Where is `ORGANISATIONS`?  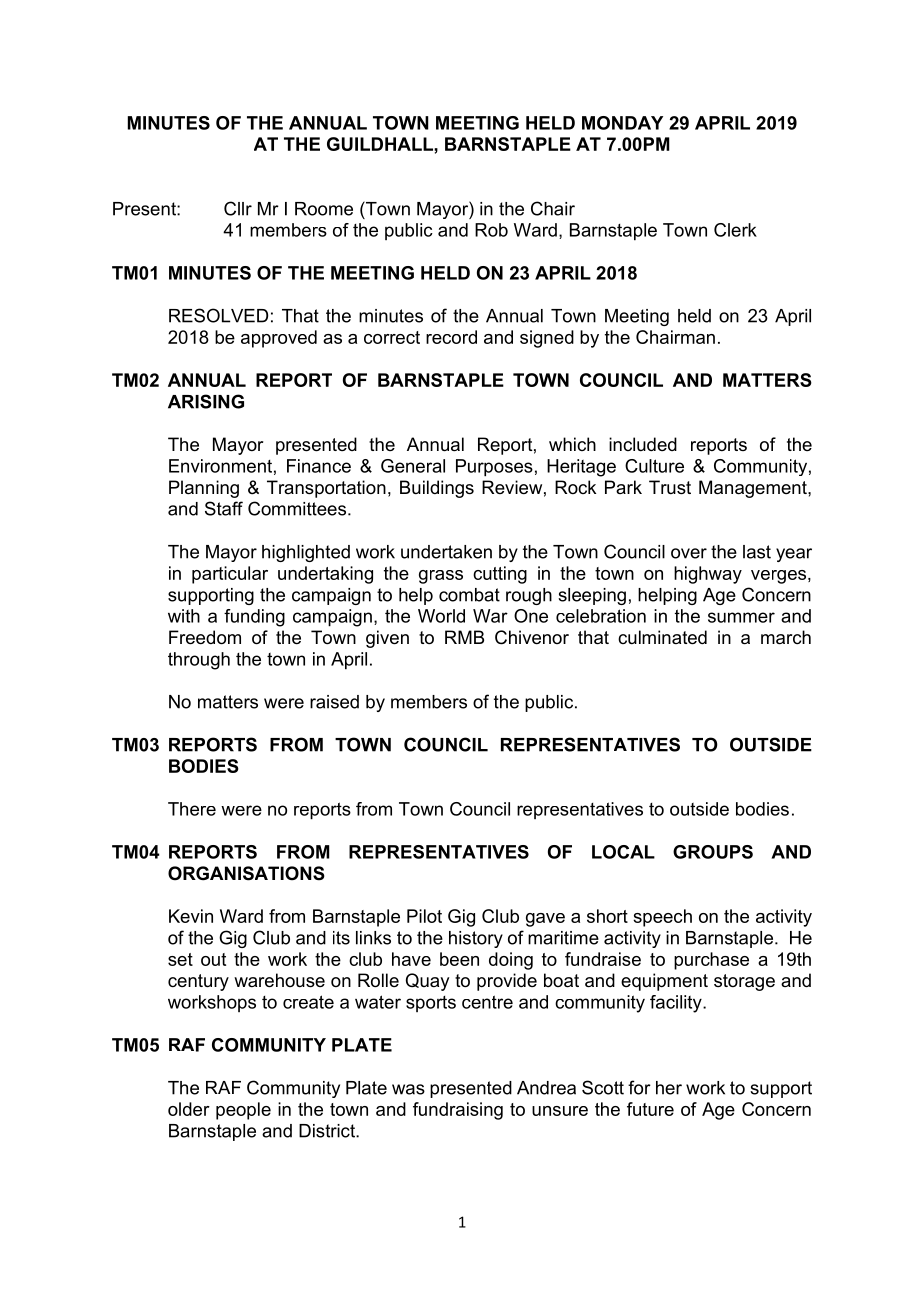 ORGANISATIONS is located at coordinates (246, 873).
